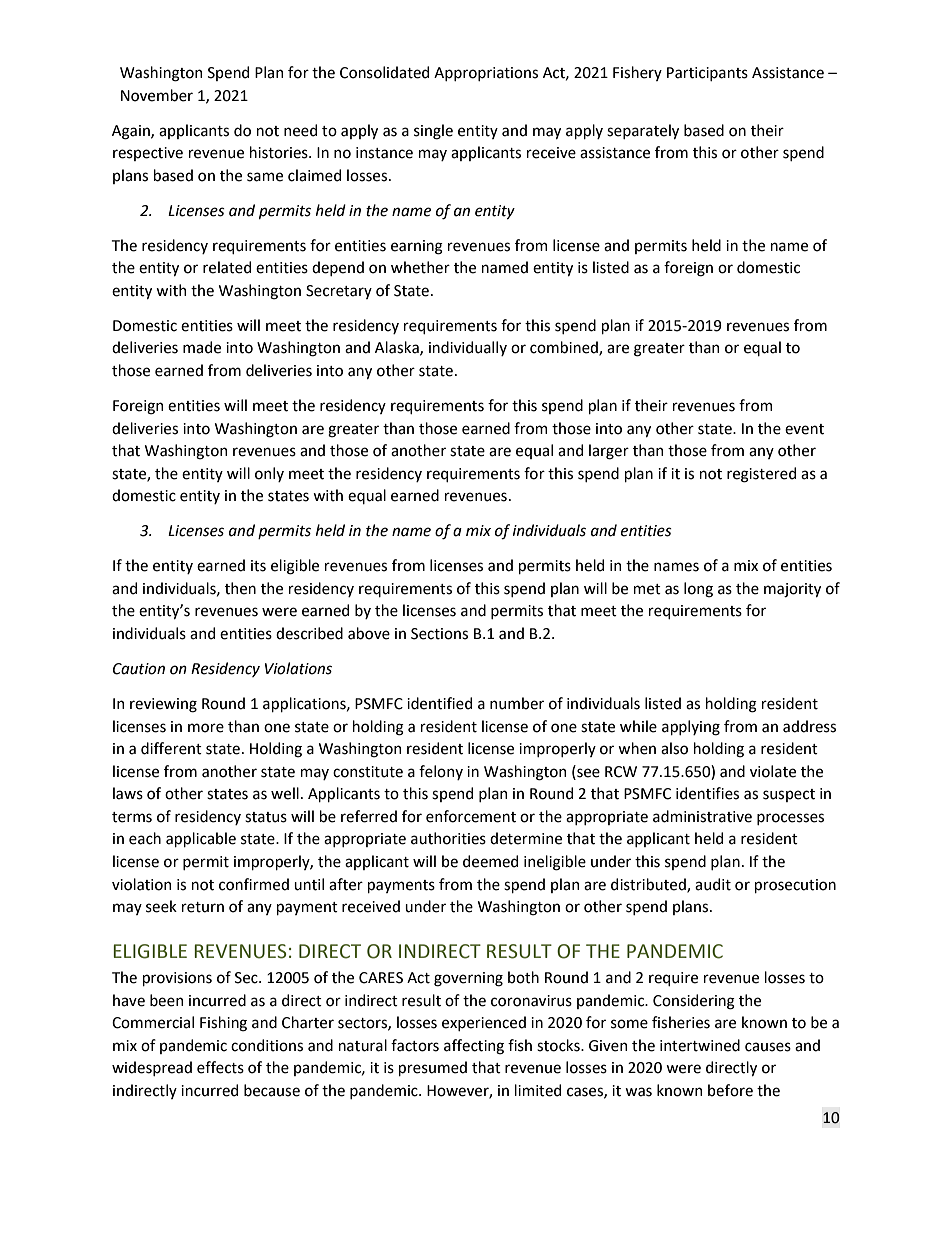 This screenshot has width=952, height=1233. Describe the element at coordinates (157, 95) in the screenshot. I see `November` at that location.
